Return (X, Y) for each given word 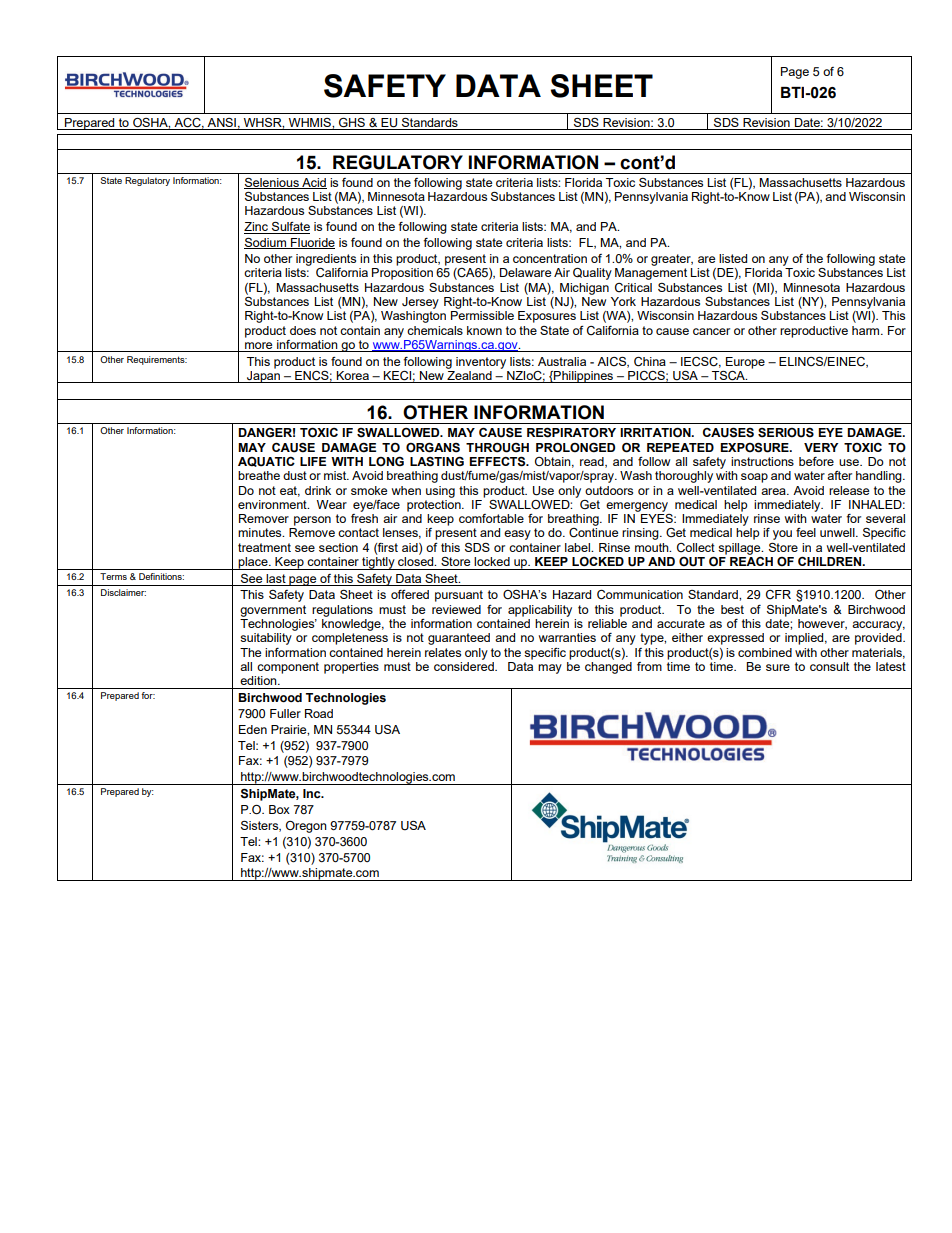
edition (259, 680)
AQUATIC (266, 462)
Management (651, 274)
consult (829, 666)
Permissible (482, 315)
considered (465, 666)
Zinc (257, 228)
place (253, 563)
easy (517, 535)
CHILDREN (831, 561)
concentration (550, 258)
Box (279, 809)
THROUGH (497, 448)
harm (867, 330)
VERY (821, 447)
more (259, 347)
